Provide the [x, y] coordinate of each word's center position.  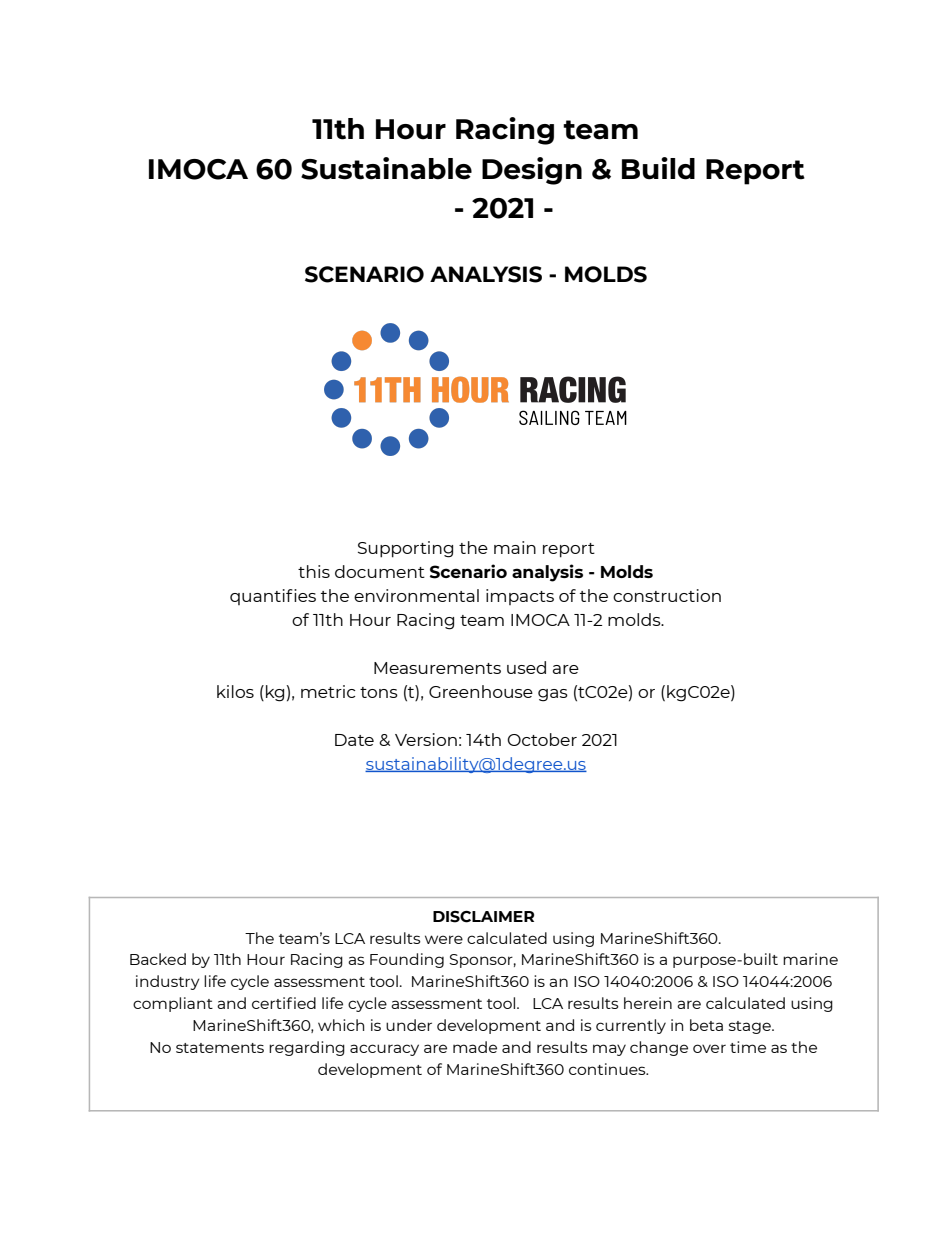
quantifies [273, 597]
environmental [416, 595]
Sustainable [386, 168]
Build [658, 168]
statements [220, 1048]
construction [667, 595]
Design [532, 171]
